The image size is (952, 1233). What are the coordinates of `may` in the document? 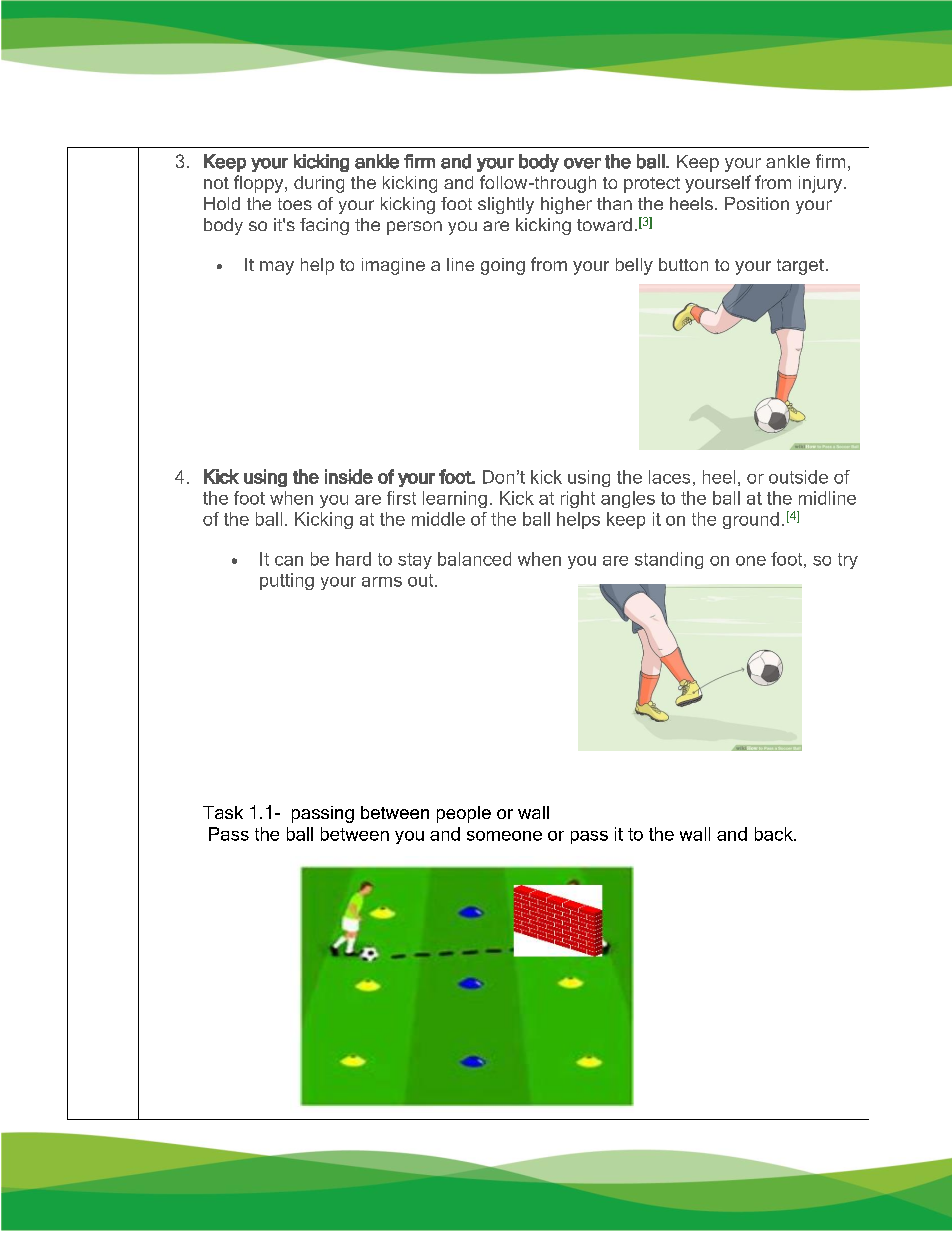 It's located at (277, 268).
